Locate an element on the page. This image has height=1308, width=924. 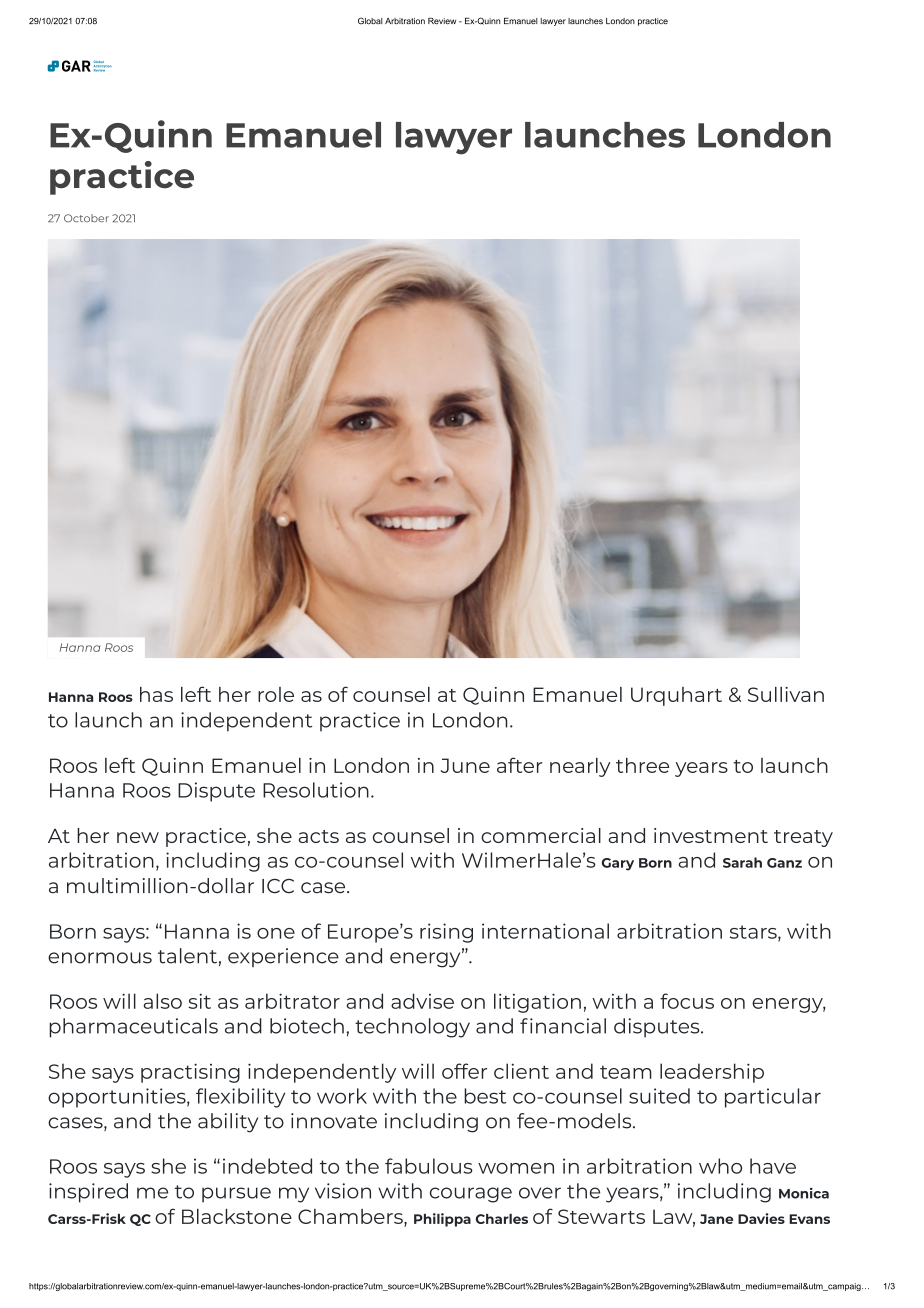
three is located at coordinates (642, 765).
